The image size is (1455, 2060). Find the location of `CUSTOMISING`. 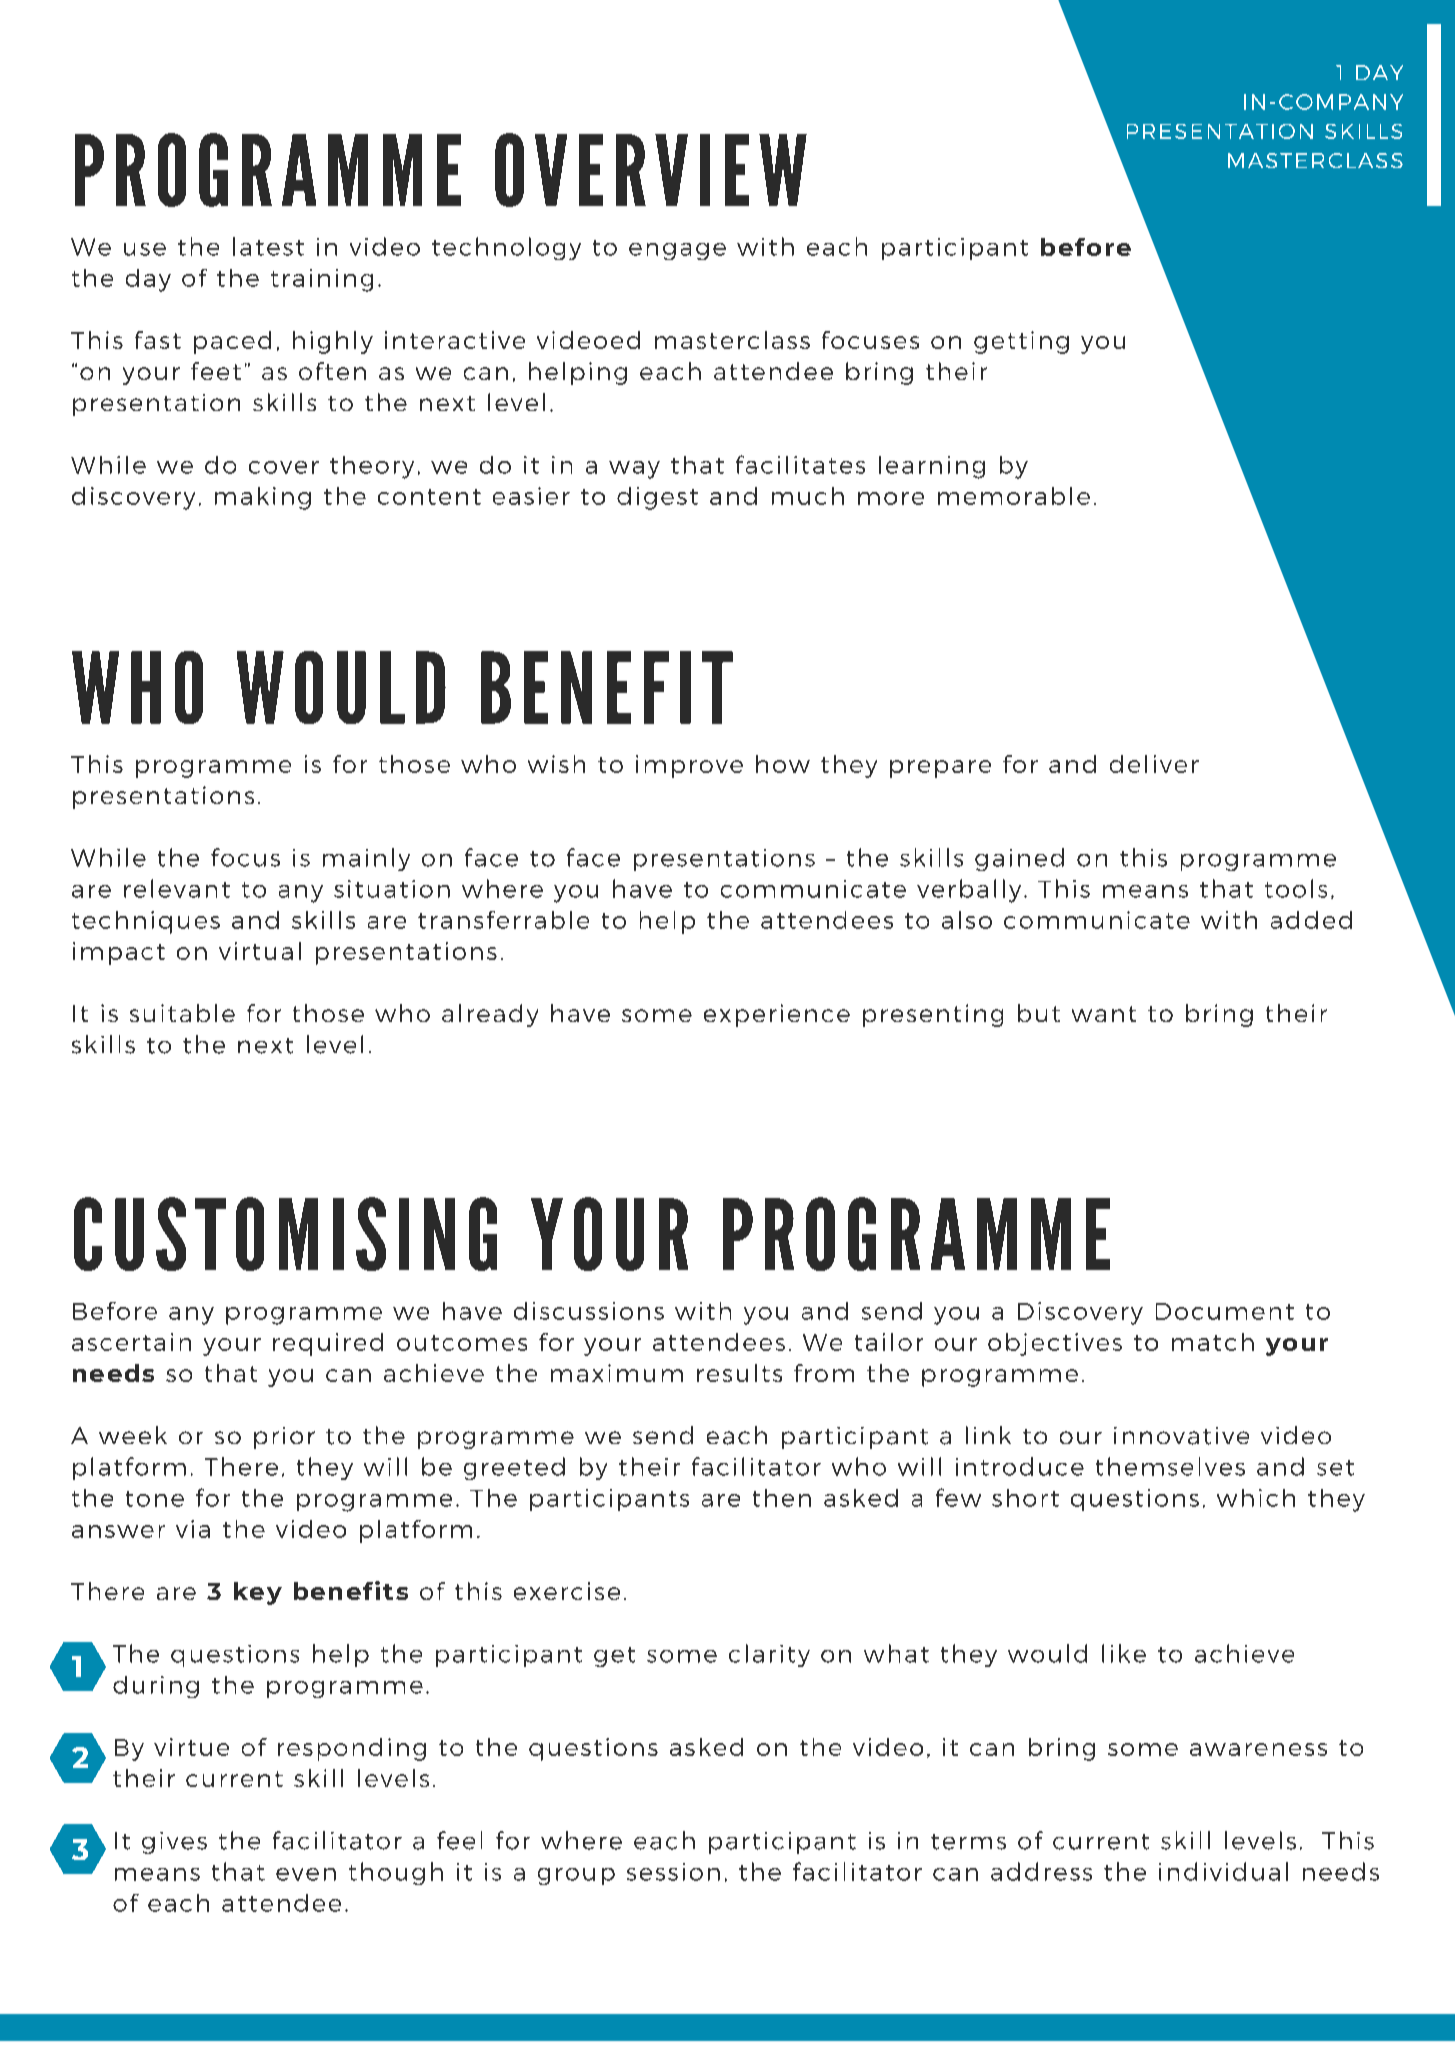

CUSTOMISING is located at coordinates (285, 1234).
